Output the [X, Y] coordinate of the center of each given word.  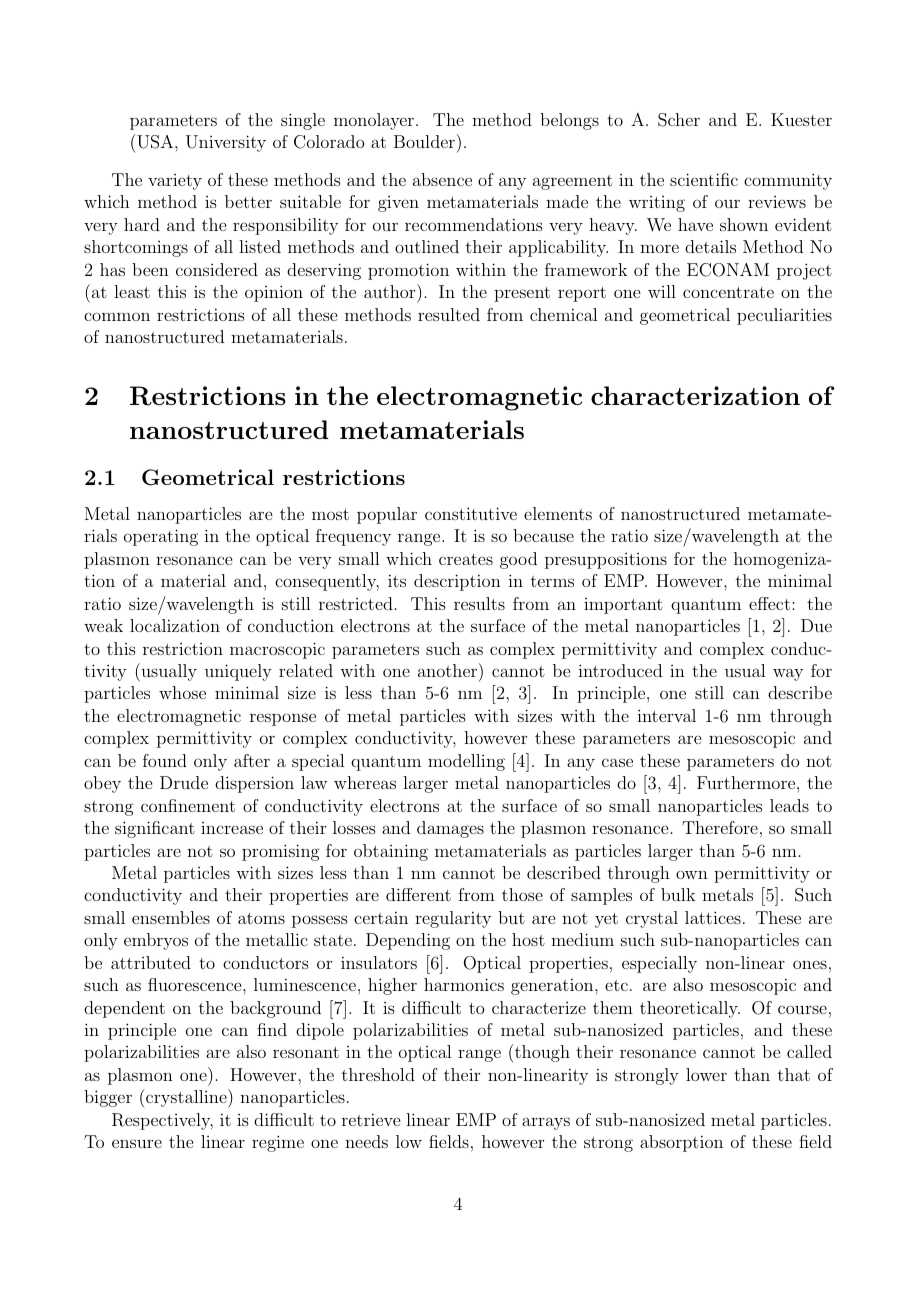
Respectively [162, 1121]
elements [558, 513]
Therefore [720, 827]
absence [442, 179]
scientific [704, 179]
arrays [546, 1123]
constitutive [471, 513]
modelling [466, 762]
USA [155, 141]
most [330, 514]
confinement [188, 805]
